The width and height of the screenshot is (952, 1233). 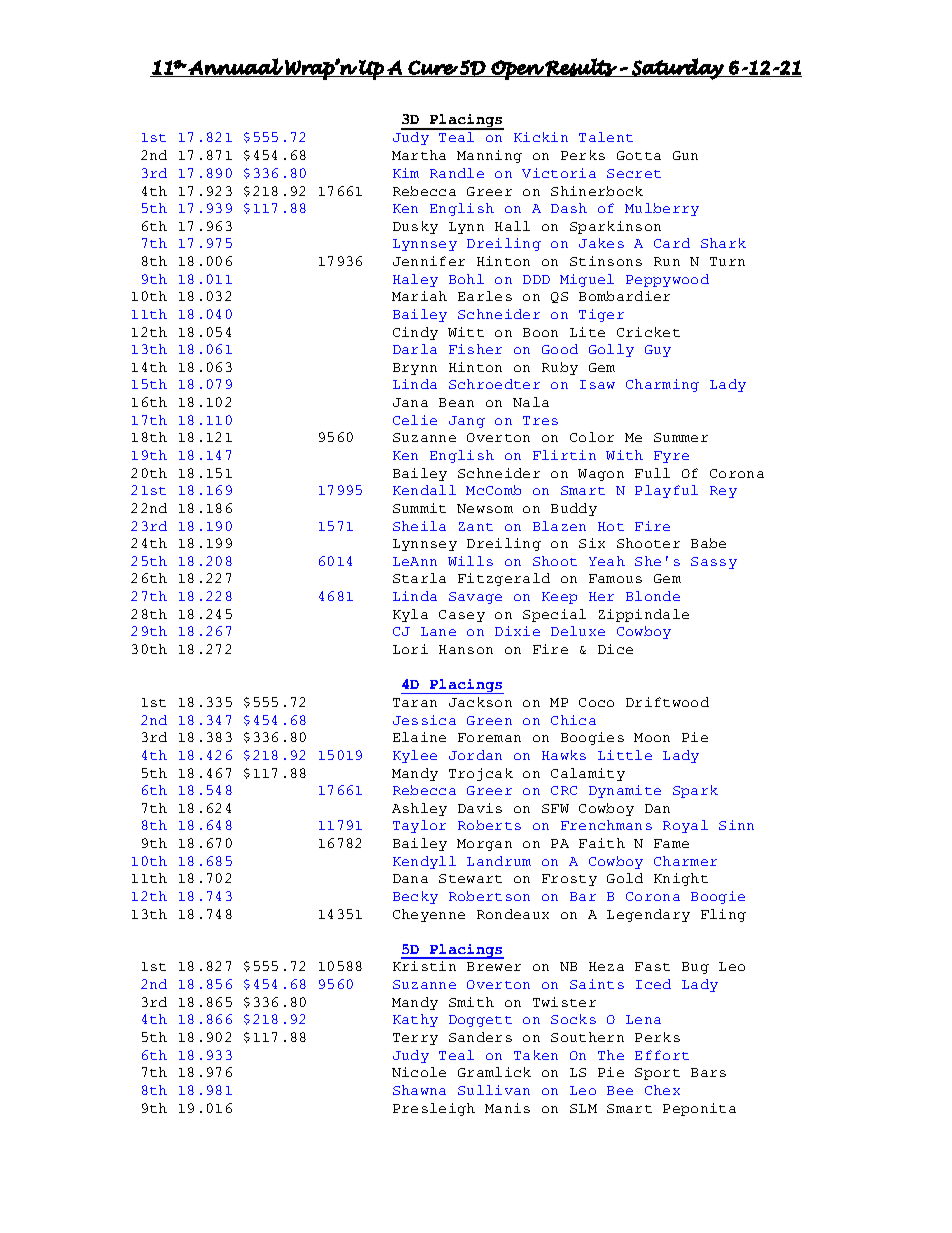 What do you see at coordinates (677, 69) in the screenshot?
I see `Saturday` at bounding box center [677, 69].
